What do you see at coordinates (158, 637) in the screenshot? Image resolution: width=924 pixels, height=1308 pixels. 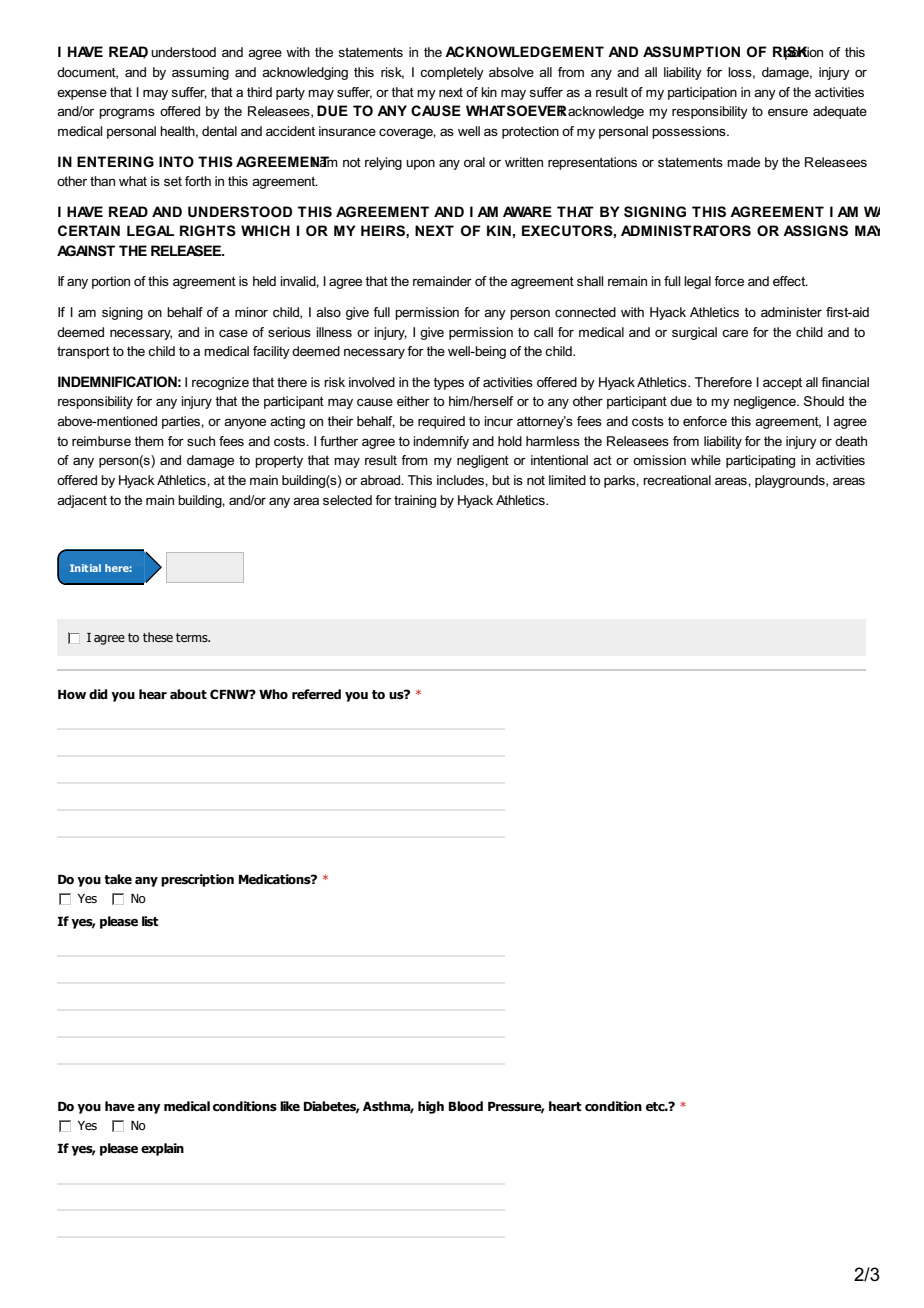 I see `these` at bounding box center [158, 637].
